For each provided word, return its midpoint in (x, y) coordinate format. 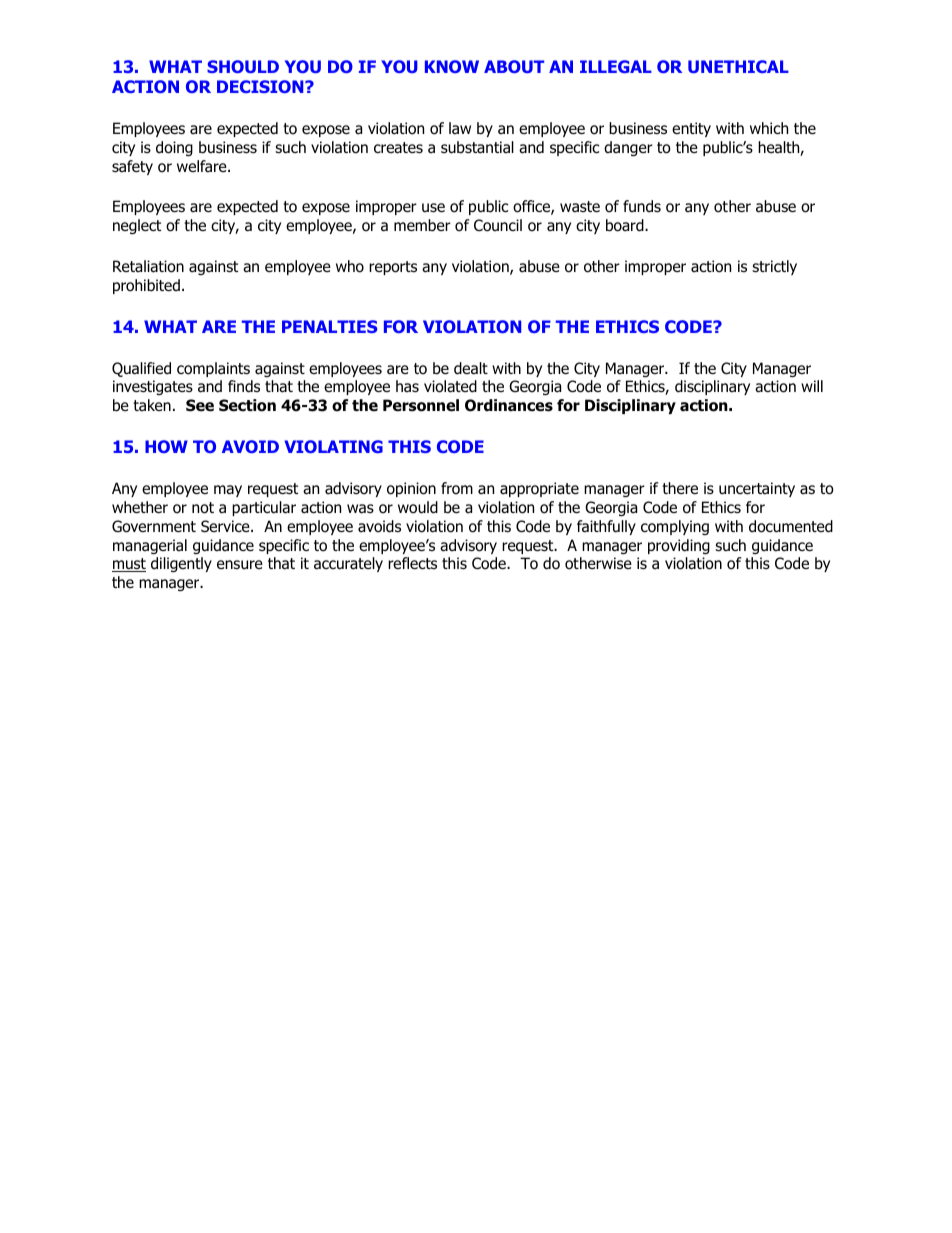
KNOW (452, 66)
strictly (774, 267)
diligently (181, 564)
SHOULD (243, 66)
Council (498, 225)
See (200, 405)
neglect (137, 226)
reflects (412, 563)
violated (450, 386)
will (812, 386)
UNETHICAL (738, 66)
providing (679, 546)
